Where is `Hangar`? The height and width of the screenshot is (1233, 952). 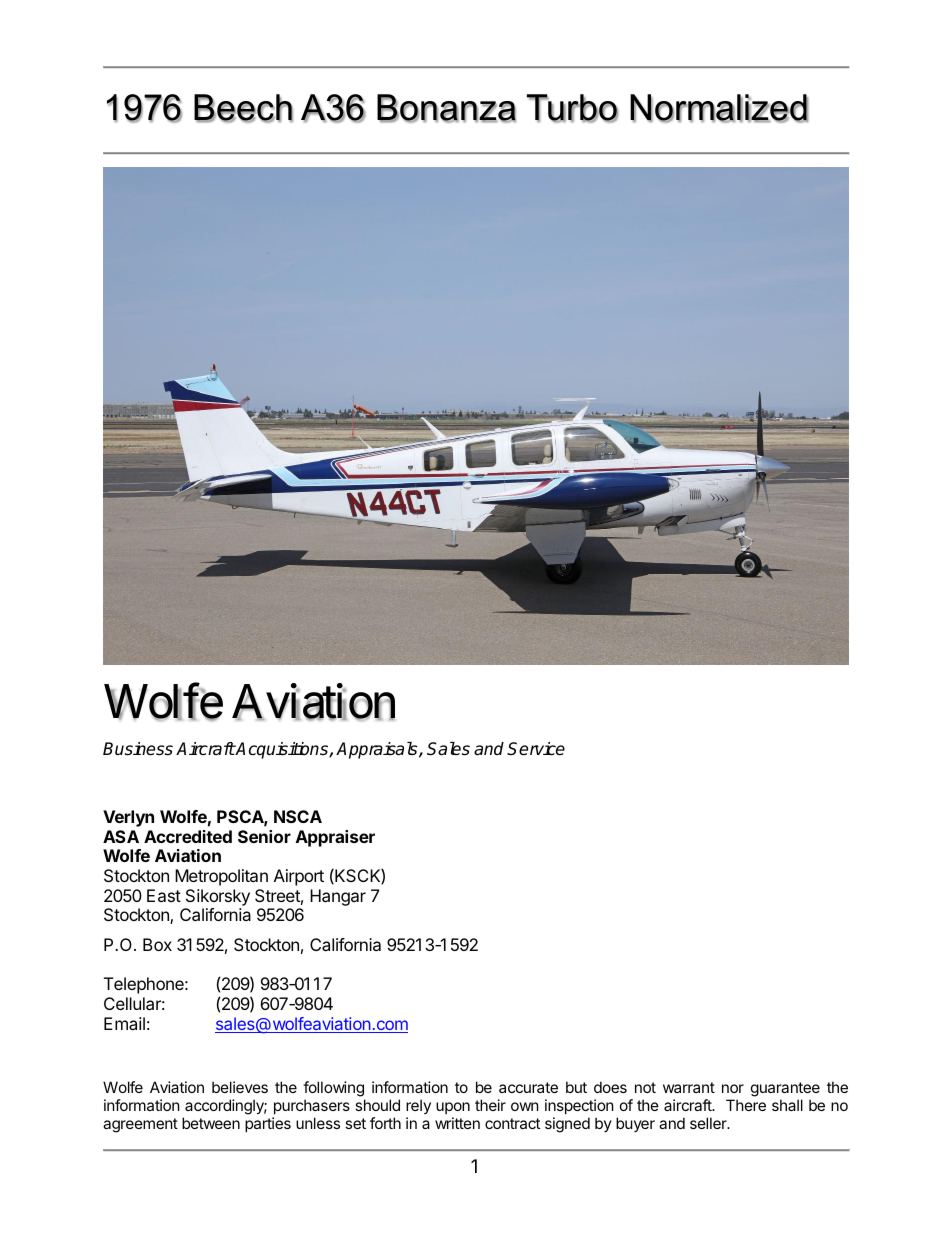
Hangar is located at coordinates (338, 897).
